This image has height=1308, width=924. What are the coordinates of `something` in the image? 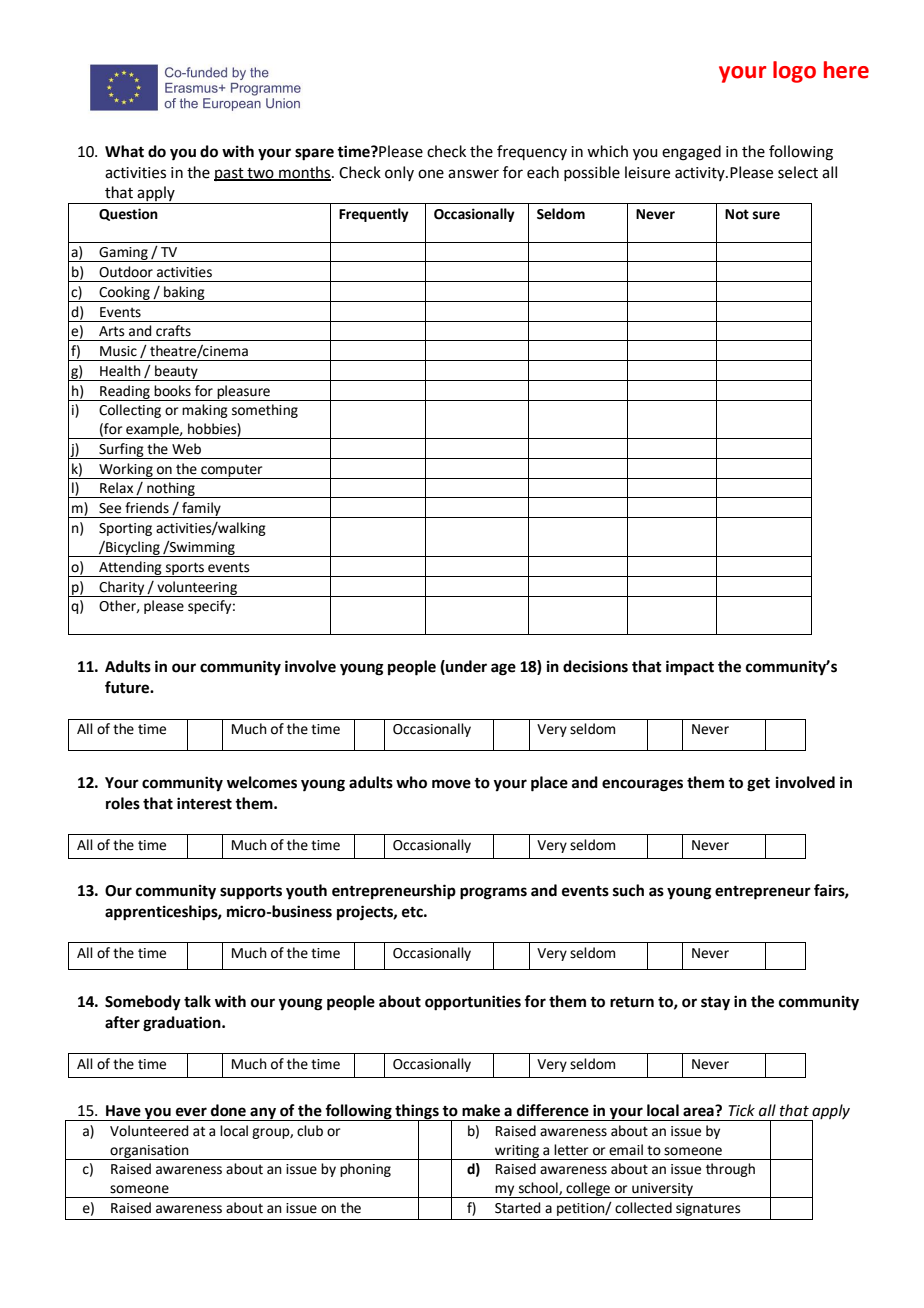 It's located at (265, 411).
